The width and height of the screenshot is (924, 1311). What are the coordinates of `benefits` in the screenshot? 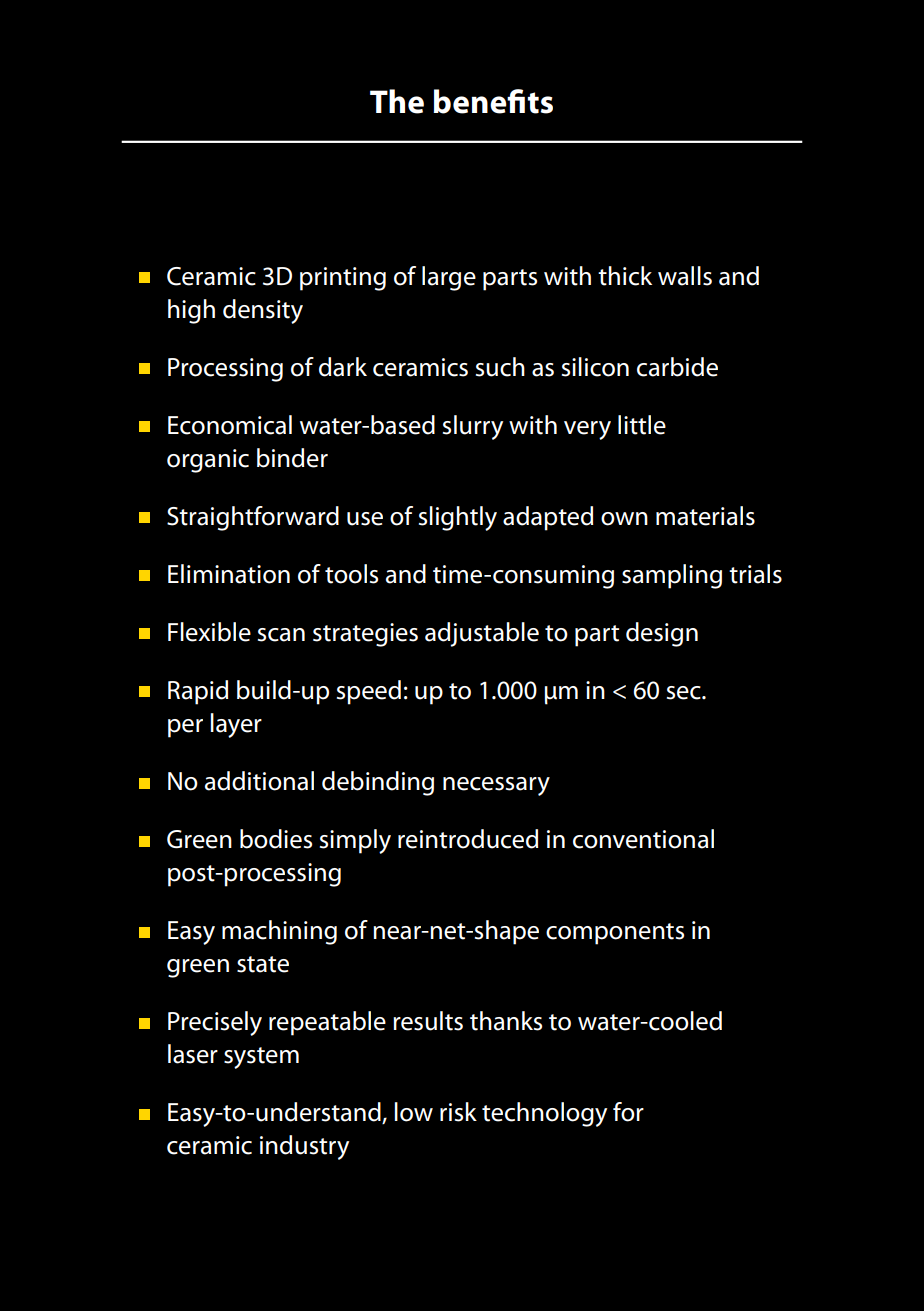 It's located at (493, 101).
